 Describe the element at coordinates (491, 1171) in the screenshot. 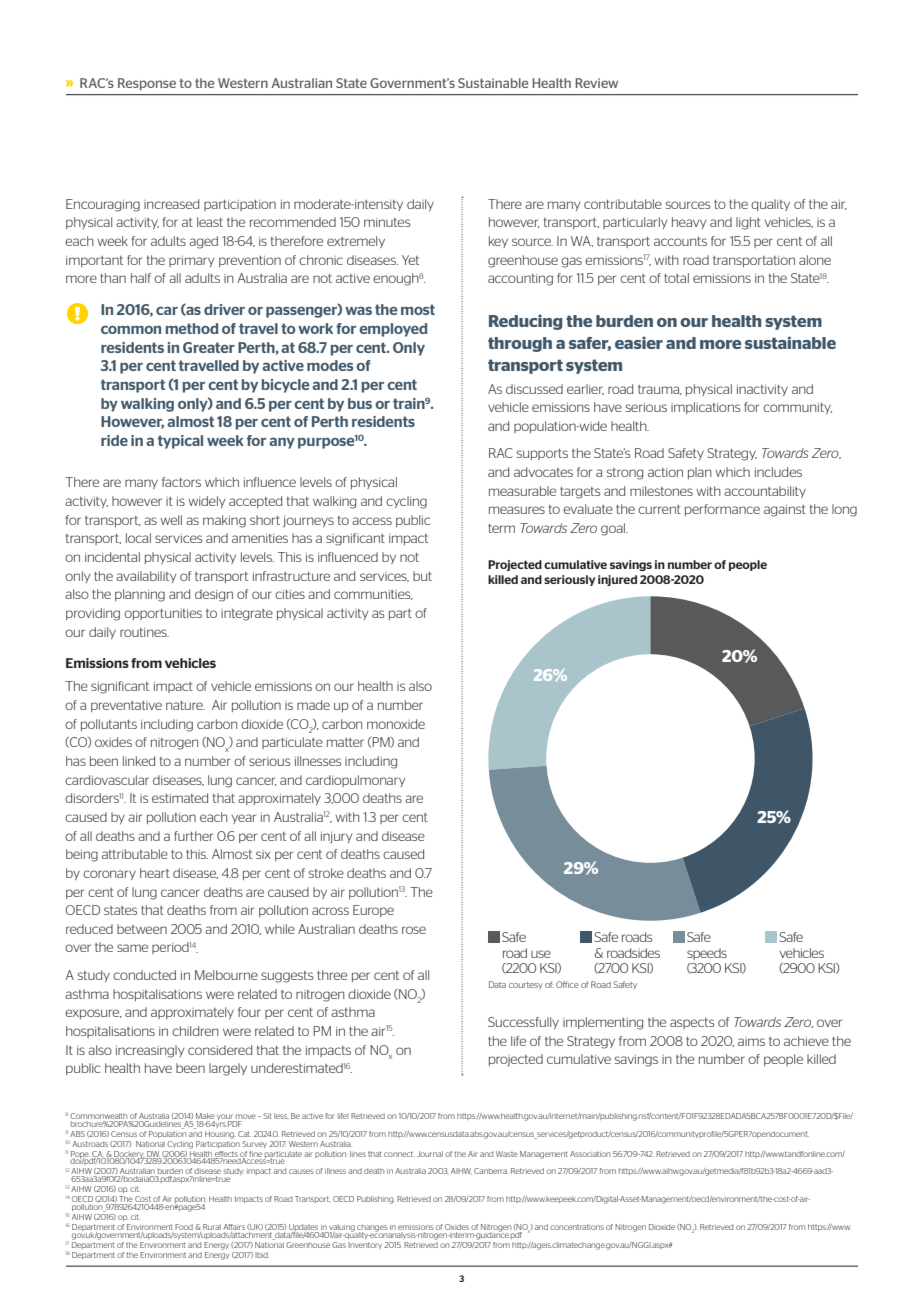

I see `Canberra` at that location.
